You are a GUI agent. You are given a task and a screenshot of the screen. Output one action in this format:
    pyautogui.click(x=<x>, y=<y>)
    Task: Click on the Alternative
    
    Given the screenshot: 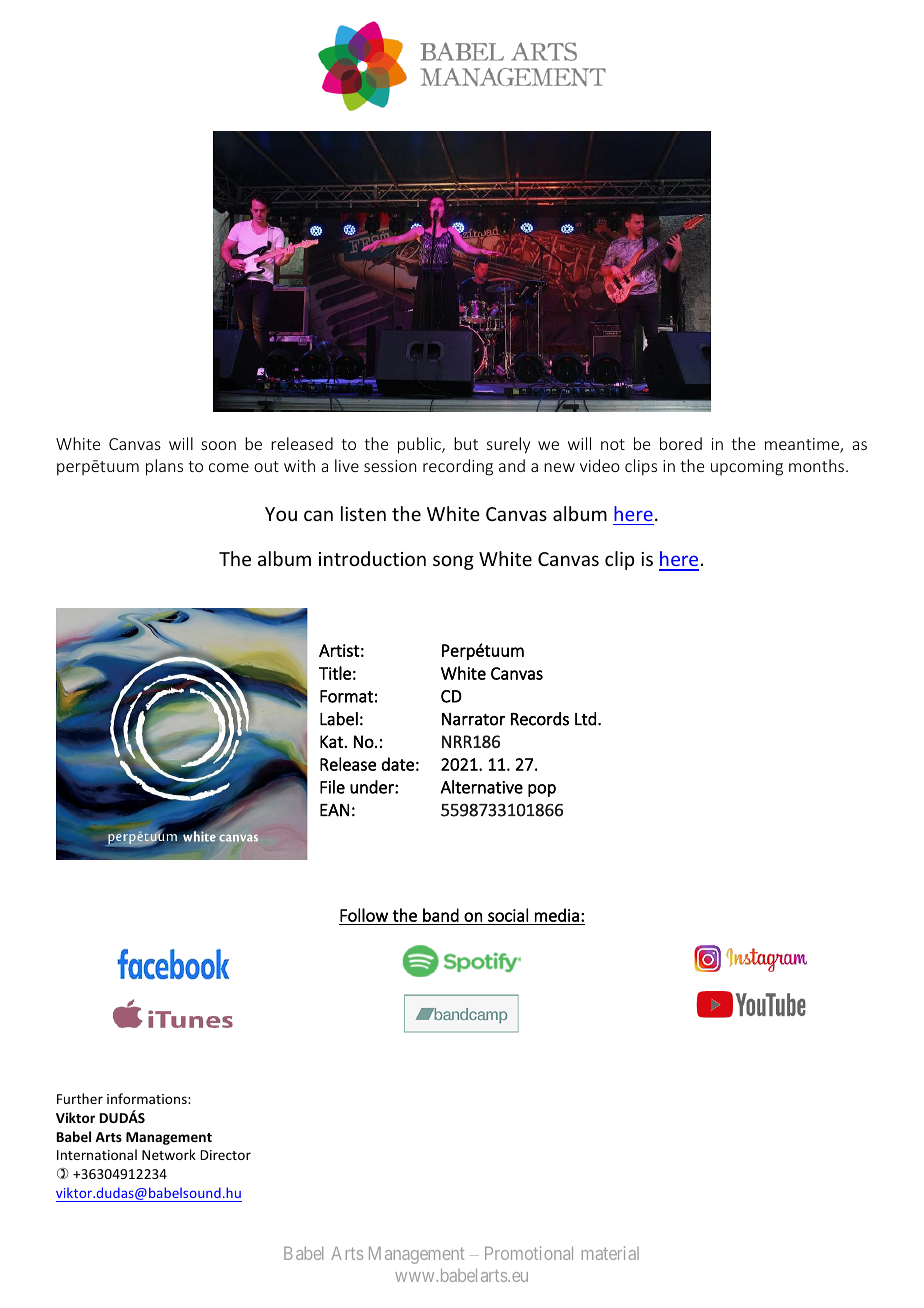 What is the action you would take?
    pyautogui.click(x=482, y=787)
